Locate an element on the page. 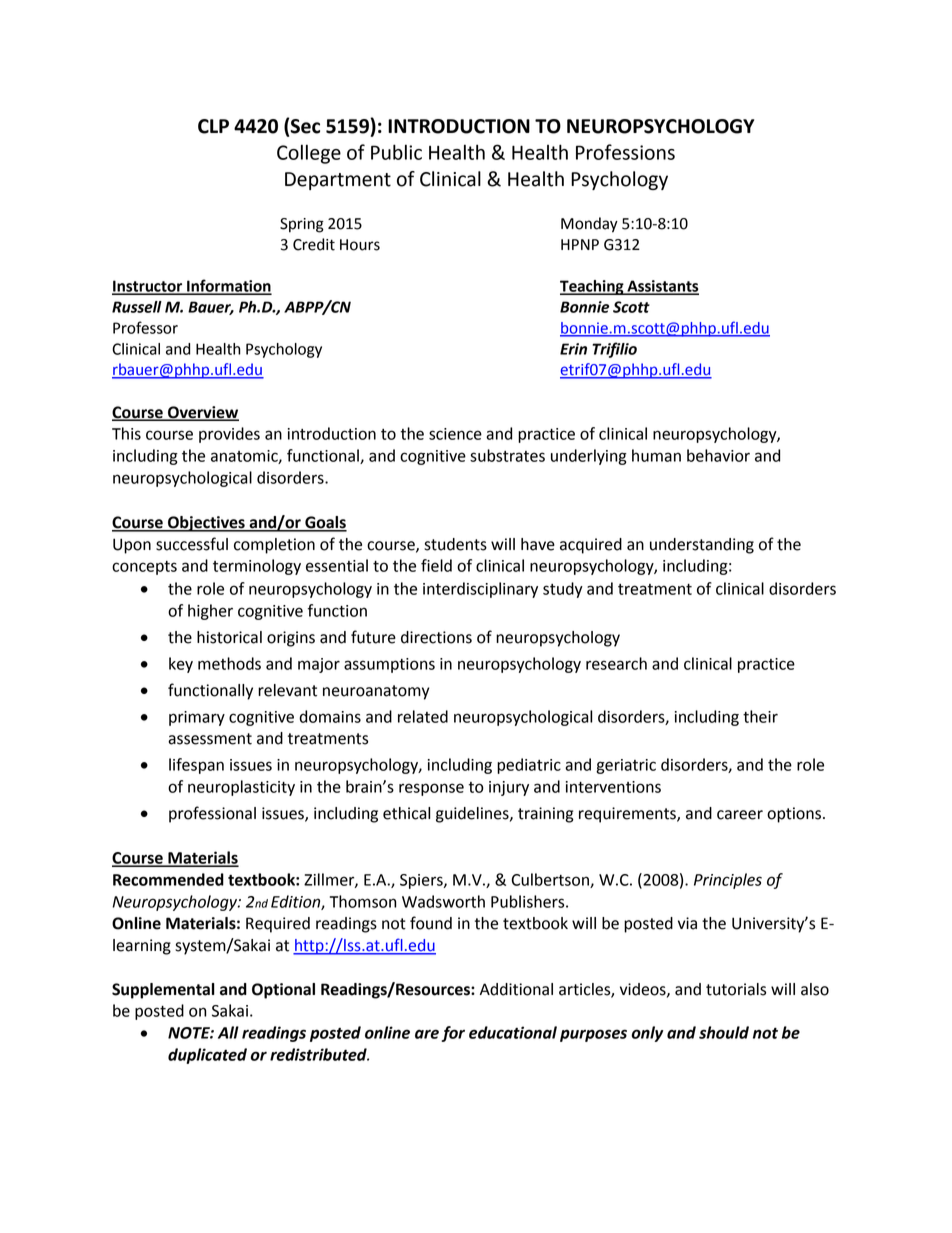 The width and height of the page is (952, 1233). understanding is located at coordinates (702, 546).
